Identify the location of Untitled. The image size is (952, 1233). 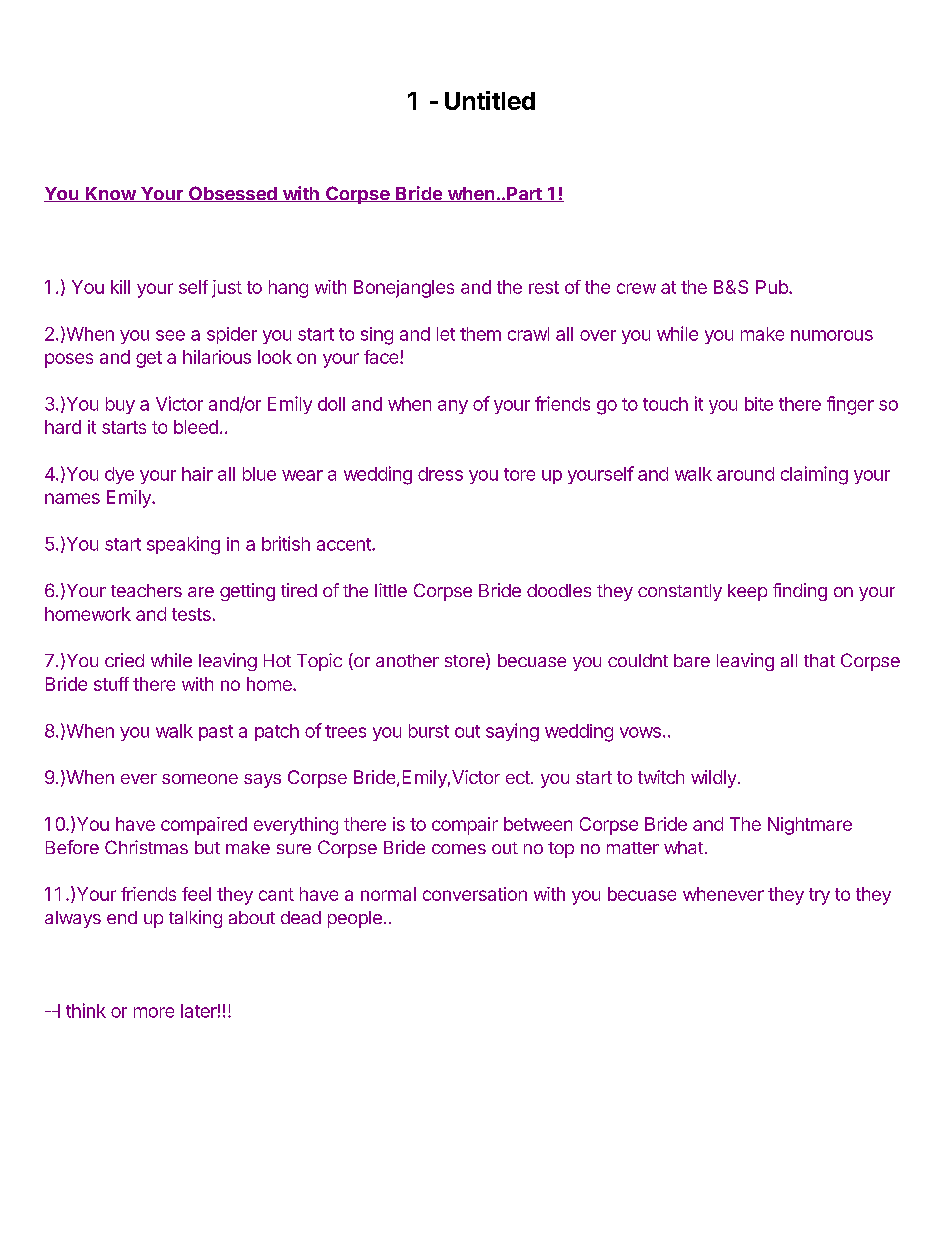
(490, 100).
